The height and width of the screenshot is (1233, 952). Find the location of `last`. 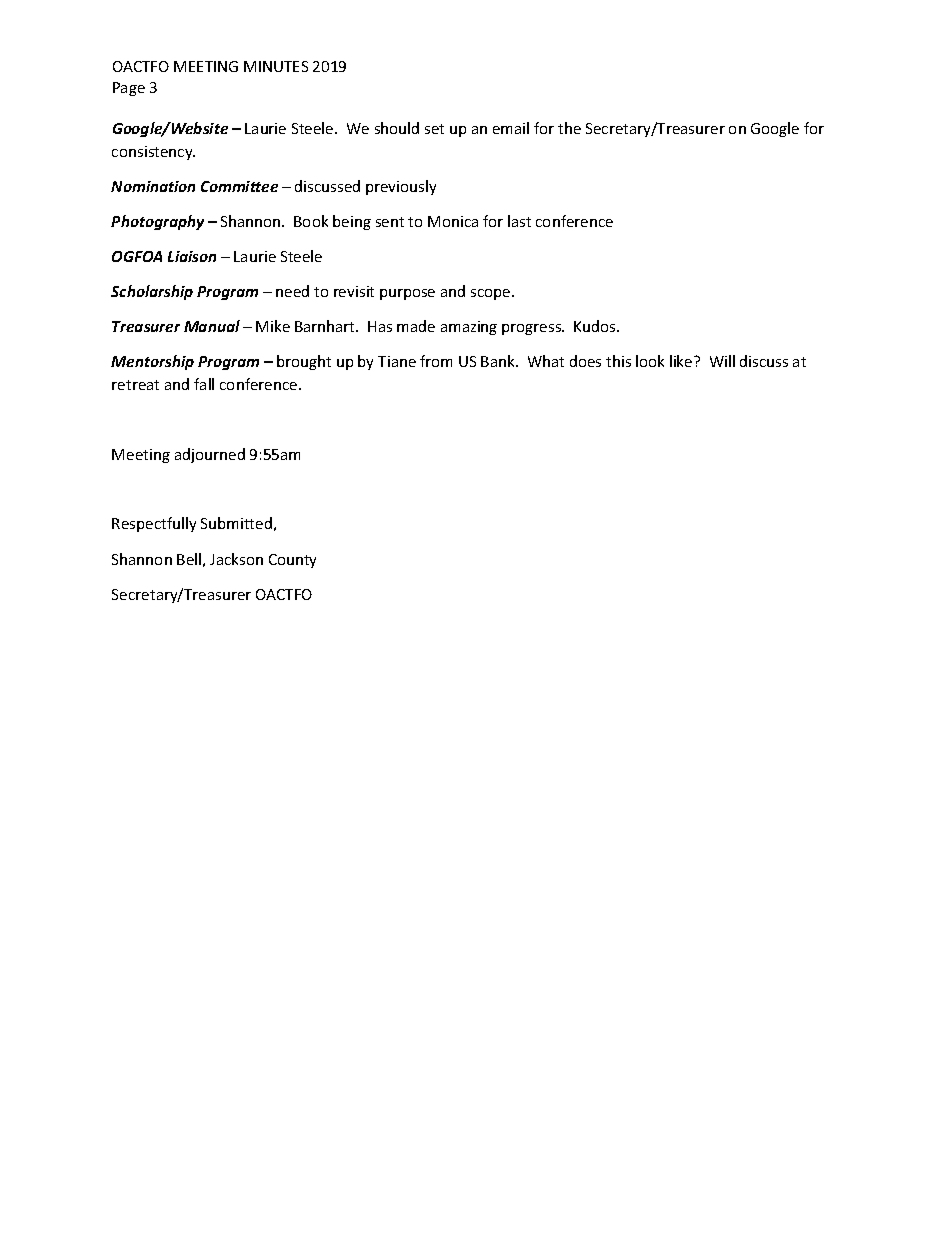

last is located at coordinates (519, 221).
